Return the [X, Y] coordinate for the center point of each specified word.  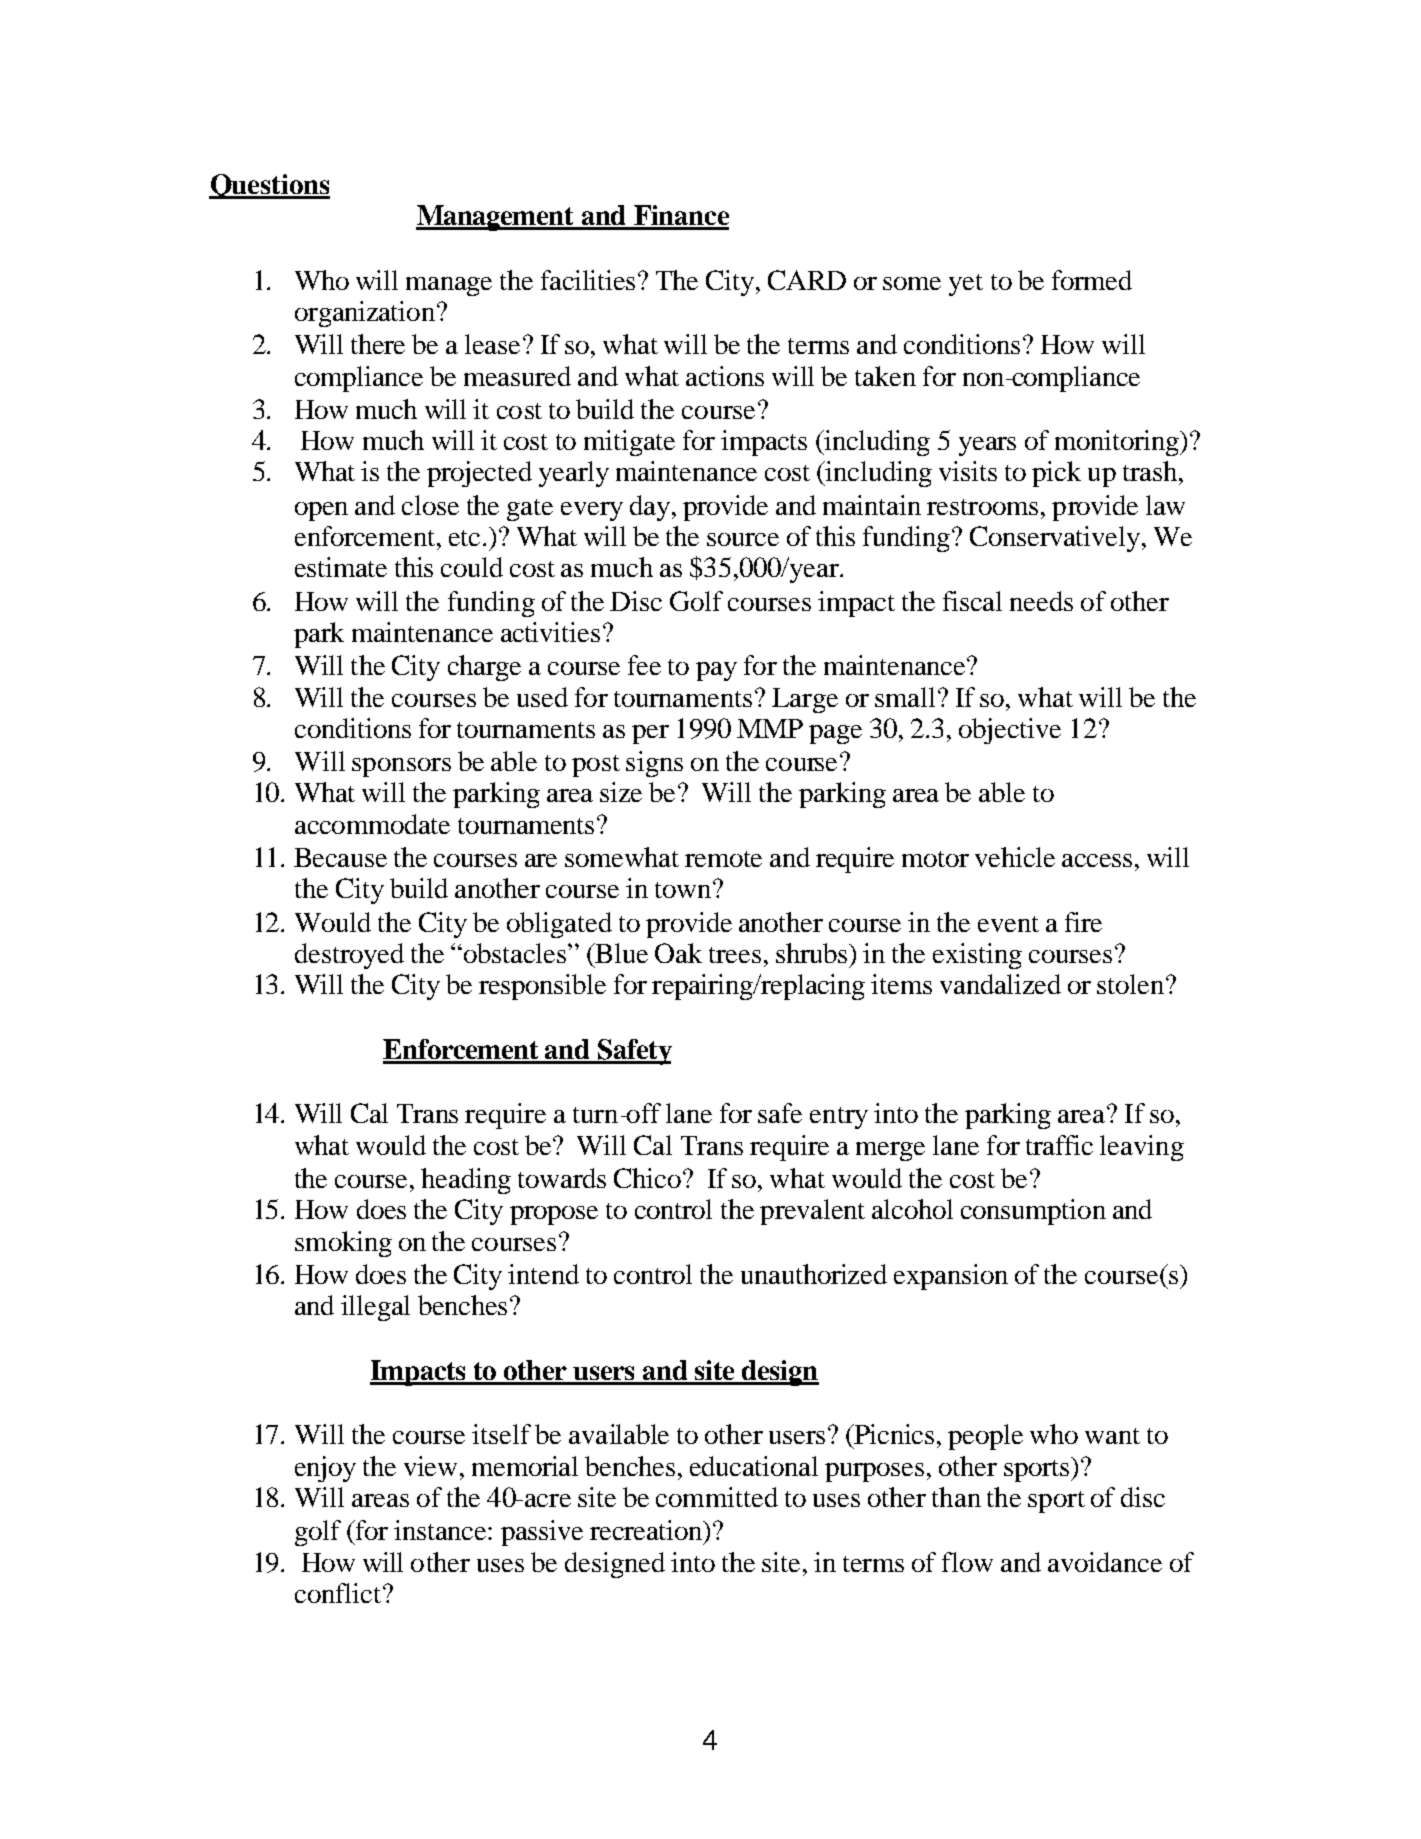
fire [1083, 922]
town [683, 890]
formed [1092, 280]
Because [340, 857]
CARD [807, 280]
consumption [1033, 1212]
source [743, 539]
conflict [339, 1593]
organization [365, 314]
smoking [343, 1244]
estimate [341, 567]
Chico [649, 1178]
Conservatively [1055, 539]
